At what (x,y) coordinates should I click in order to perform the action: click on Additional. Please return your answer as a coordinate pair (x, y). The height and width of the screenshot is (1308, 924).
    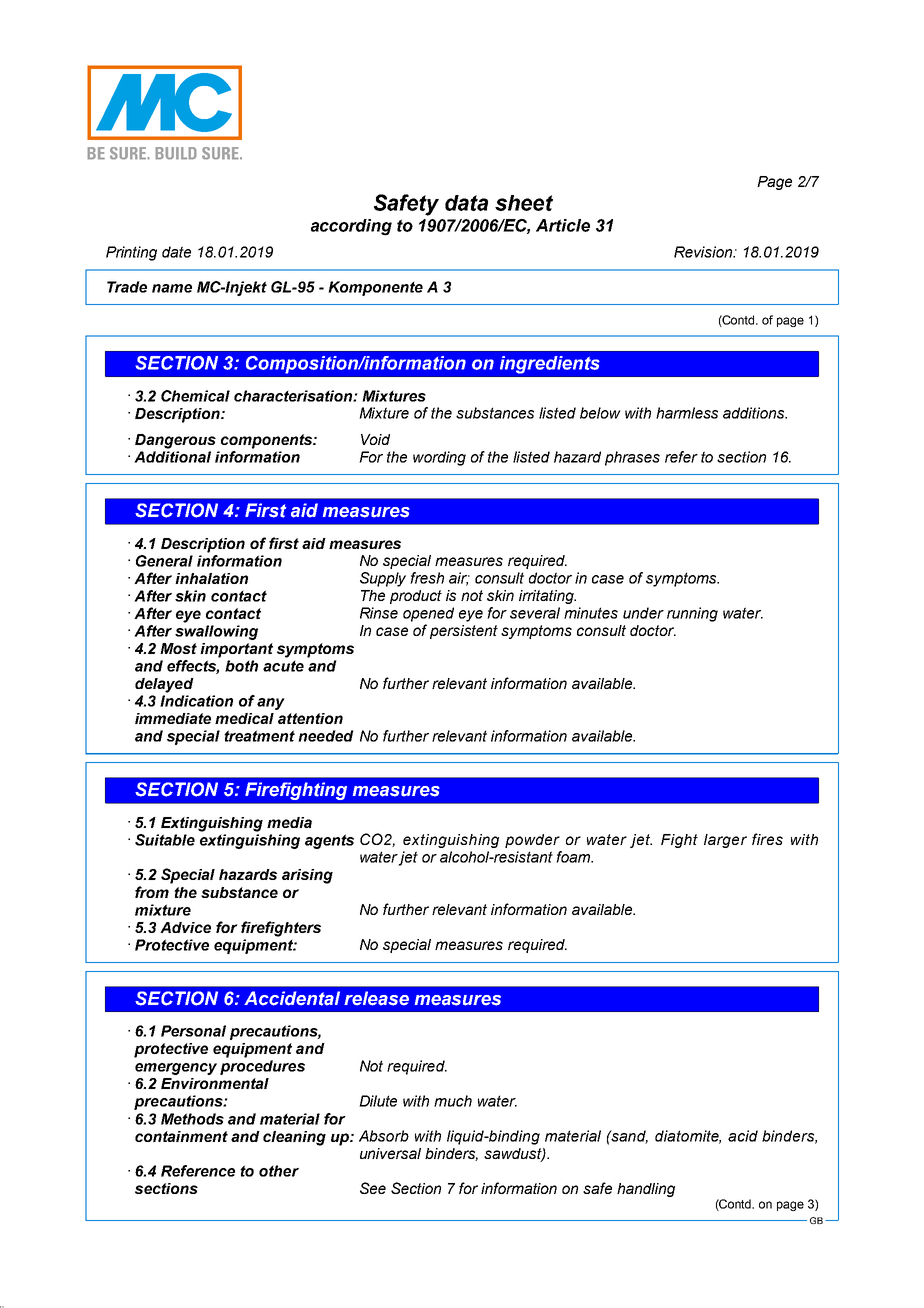
    Looking at the image, I should click on (172, 457).
